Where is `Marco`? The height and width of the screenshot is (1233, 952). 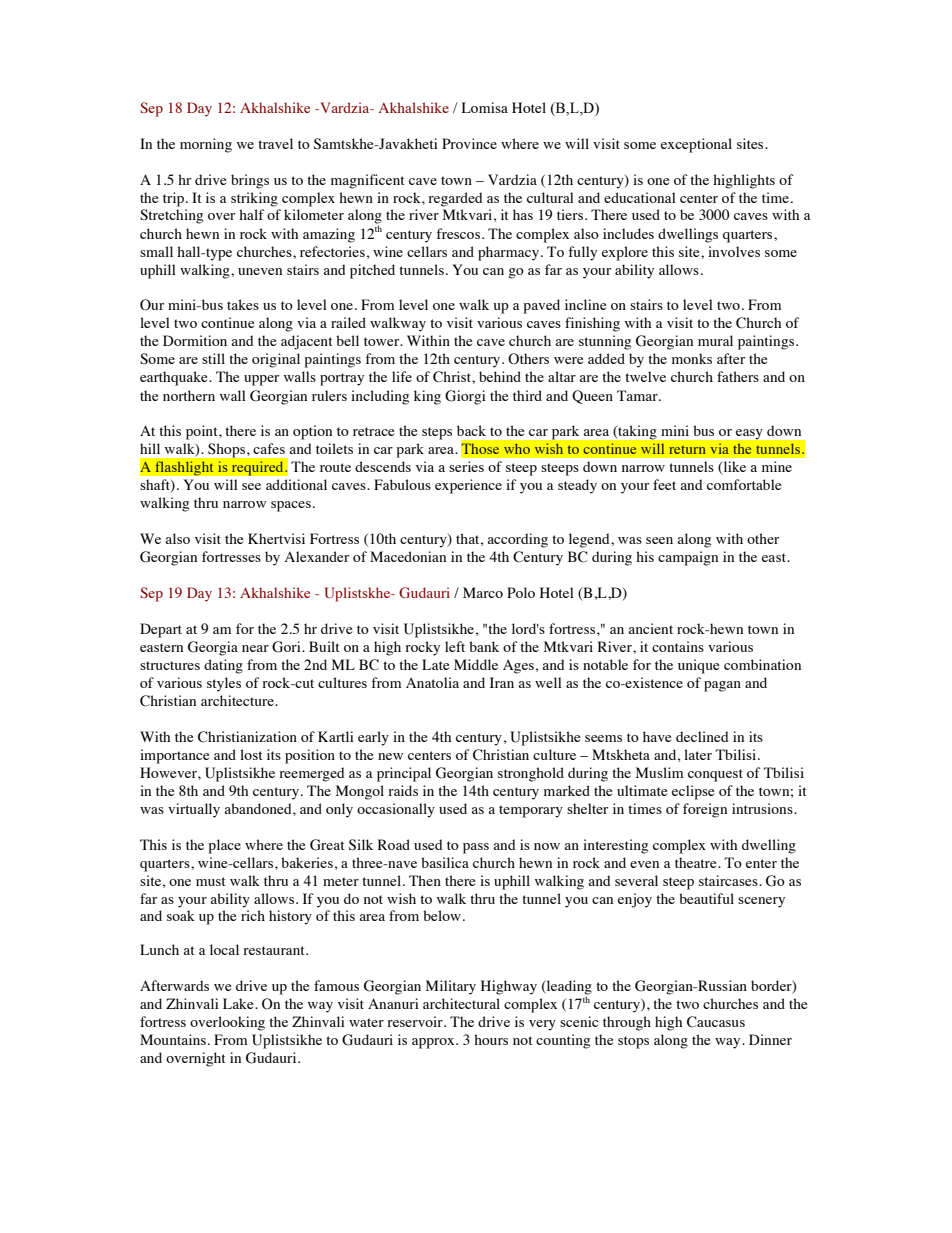 Marco is located at coordinates (483, 592).
